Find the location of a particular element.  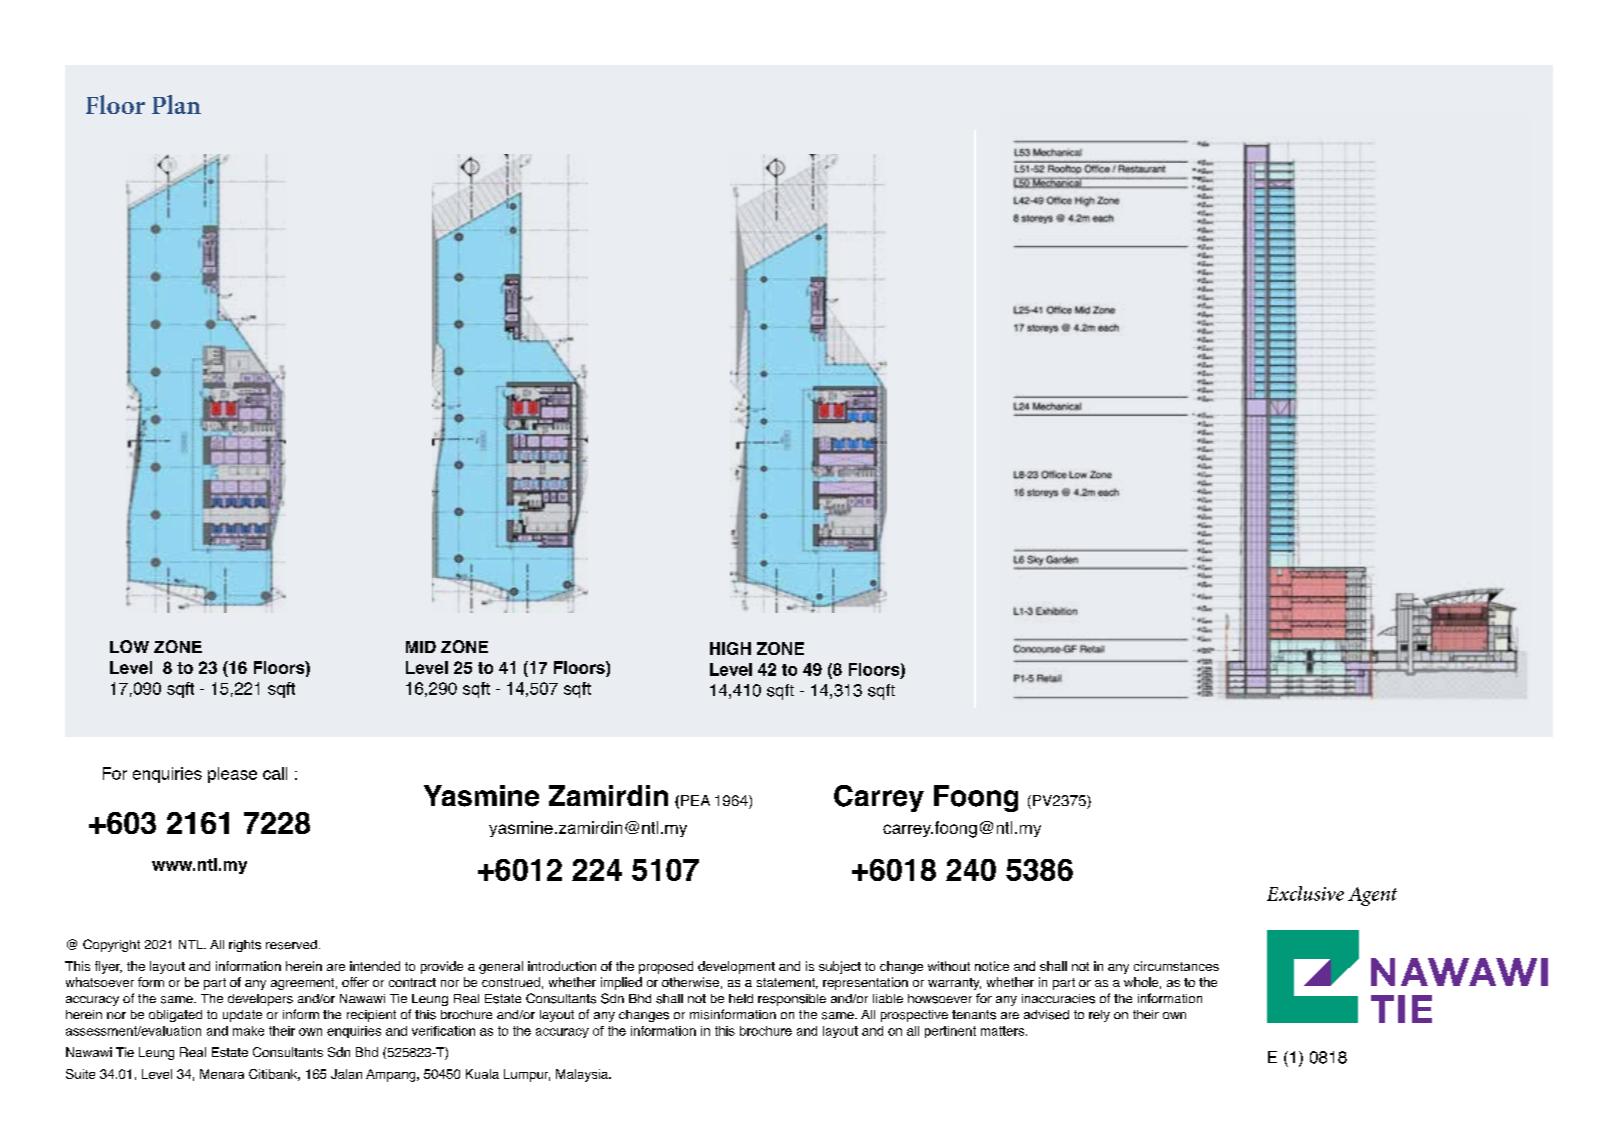

HIGH is located at coordinates (730, 648).
